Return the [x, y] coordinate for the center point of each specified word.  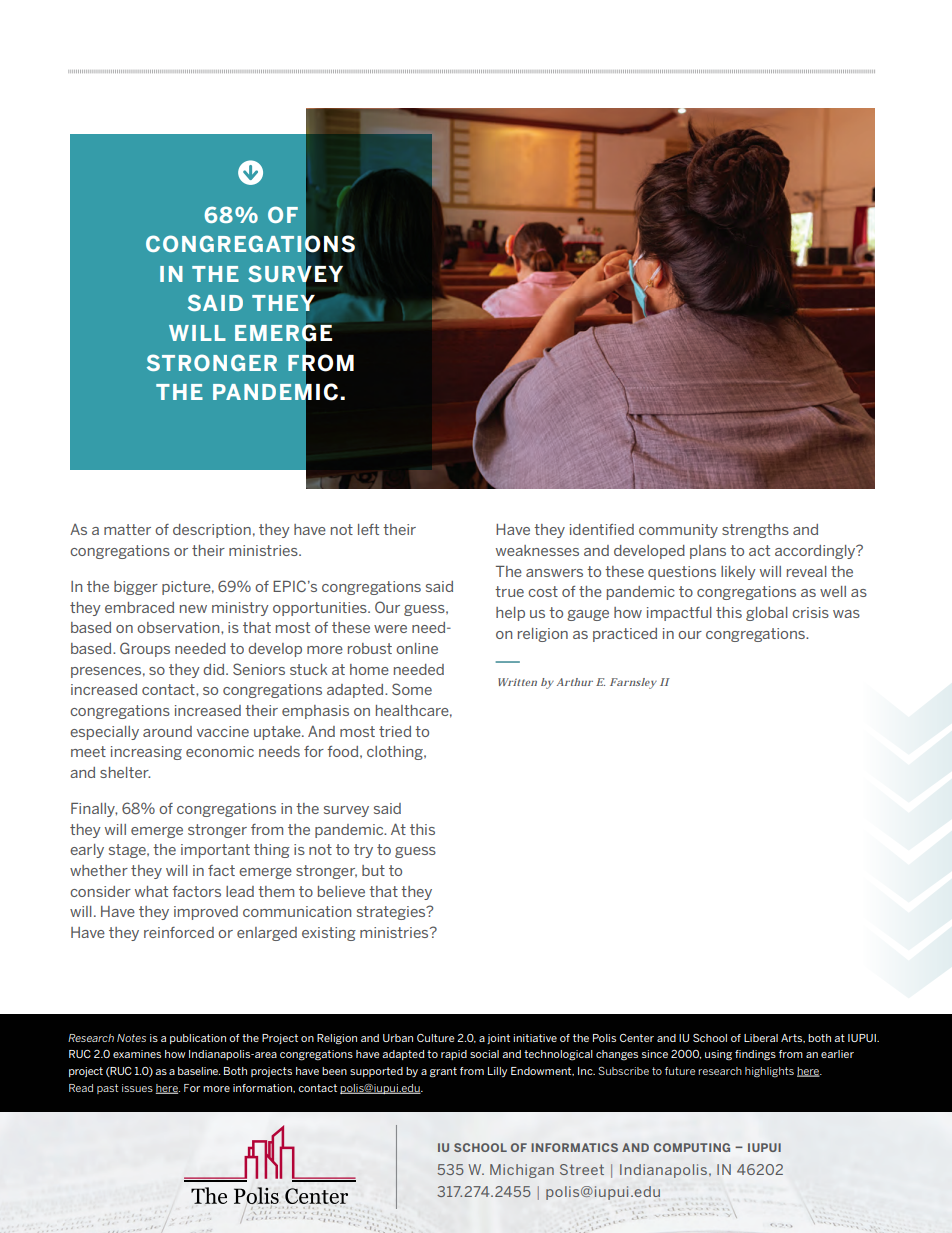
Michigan [522, 1171]
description [212, 531]
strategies [392, 913]
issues [137, 1088]
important [215, 851]
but [373, 870]
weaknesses [537, 550]
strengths [755, 531]
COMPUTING [692, 1147]
